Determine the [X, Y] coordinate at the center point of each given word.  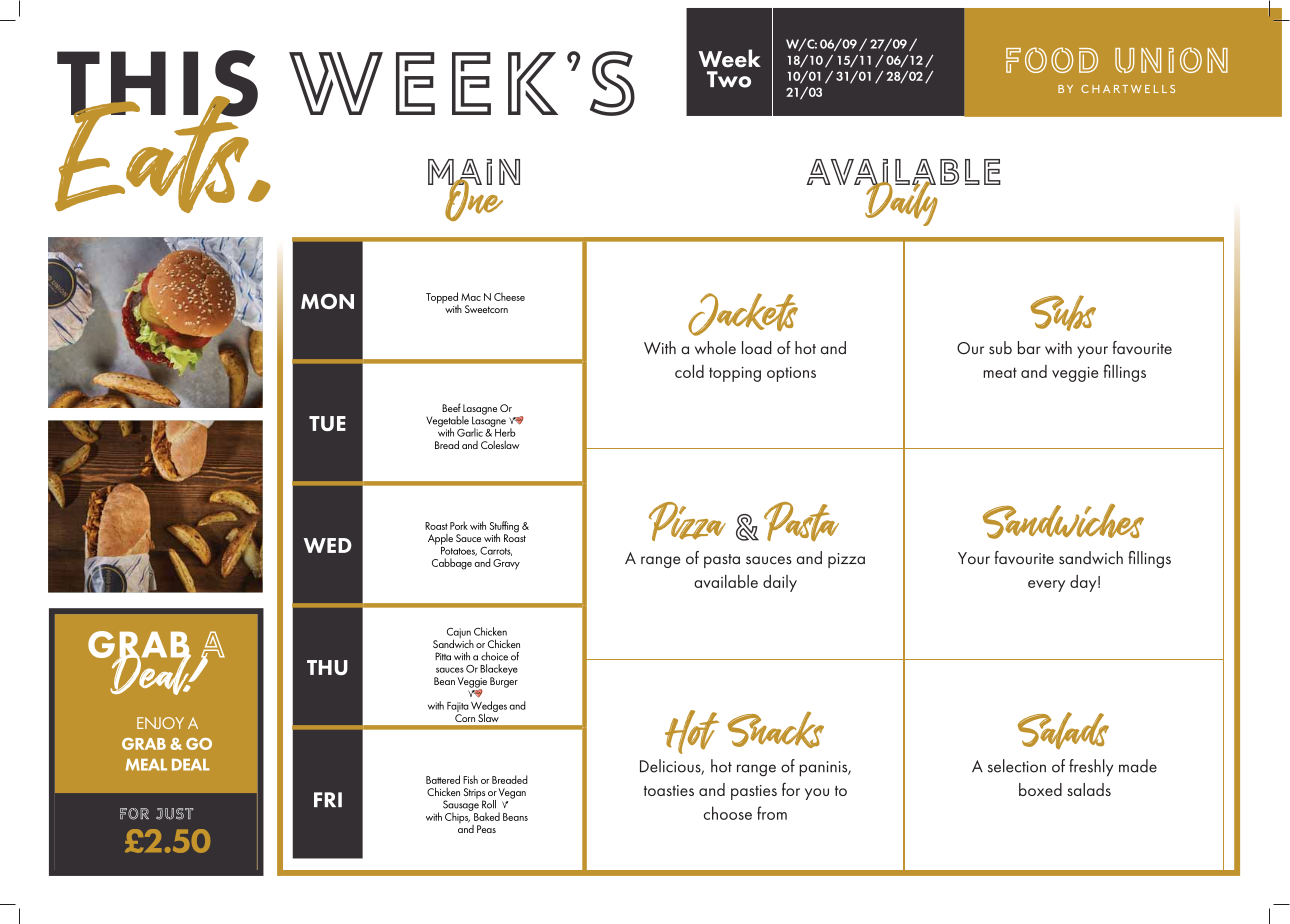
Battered [443, 779]
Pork [459, 525]
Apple [440, 539]
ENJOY [160, 723]
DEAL [191, 765]
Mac [471, 297]
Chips [458, 816]
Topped [442, 299]
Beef [451, 407]
